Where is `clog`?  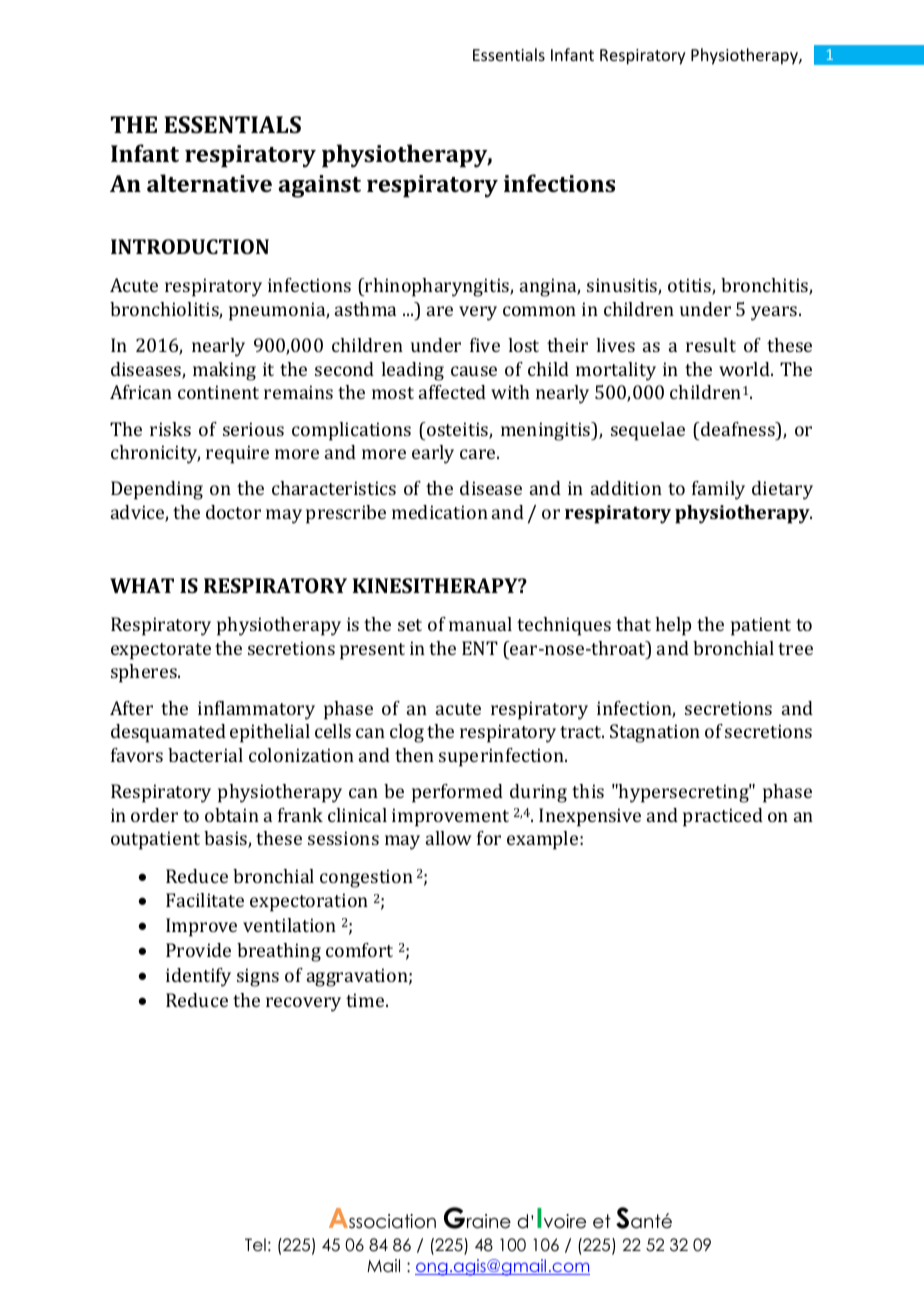
clog is located at coordinates (407, 733).
